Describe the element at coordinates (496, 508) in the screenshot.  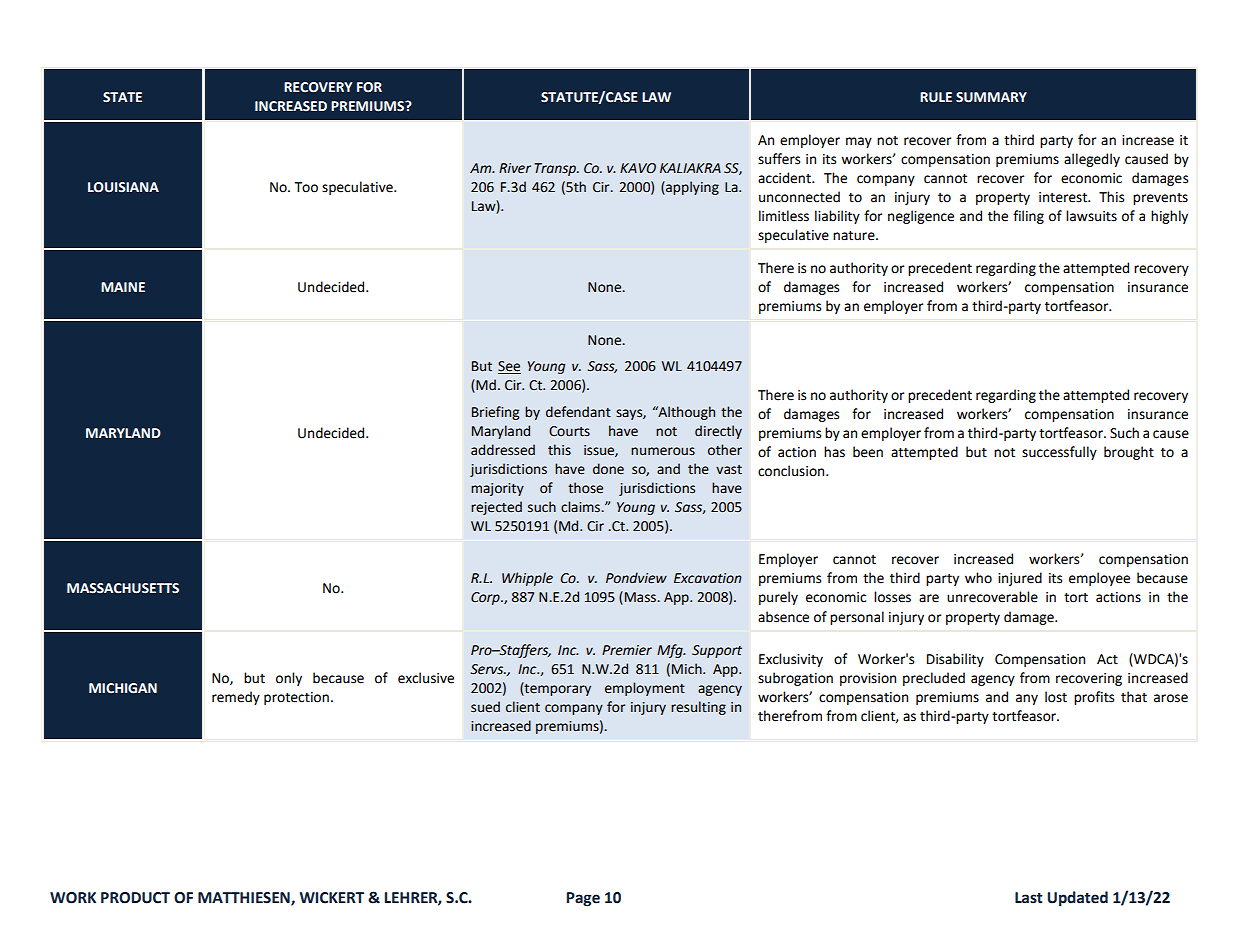
I see `rejected` at that location.
